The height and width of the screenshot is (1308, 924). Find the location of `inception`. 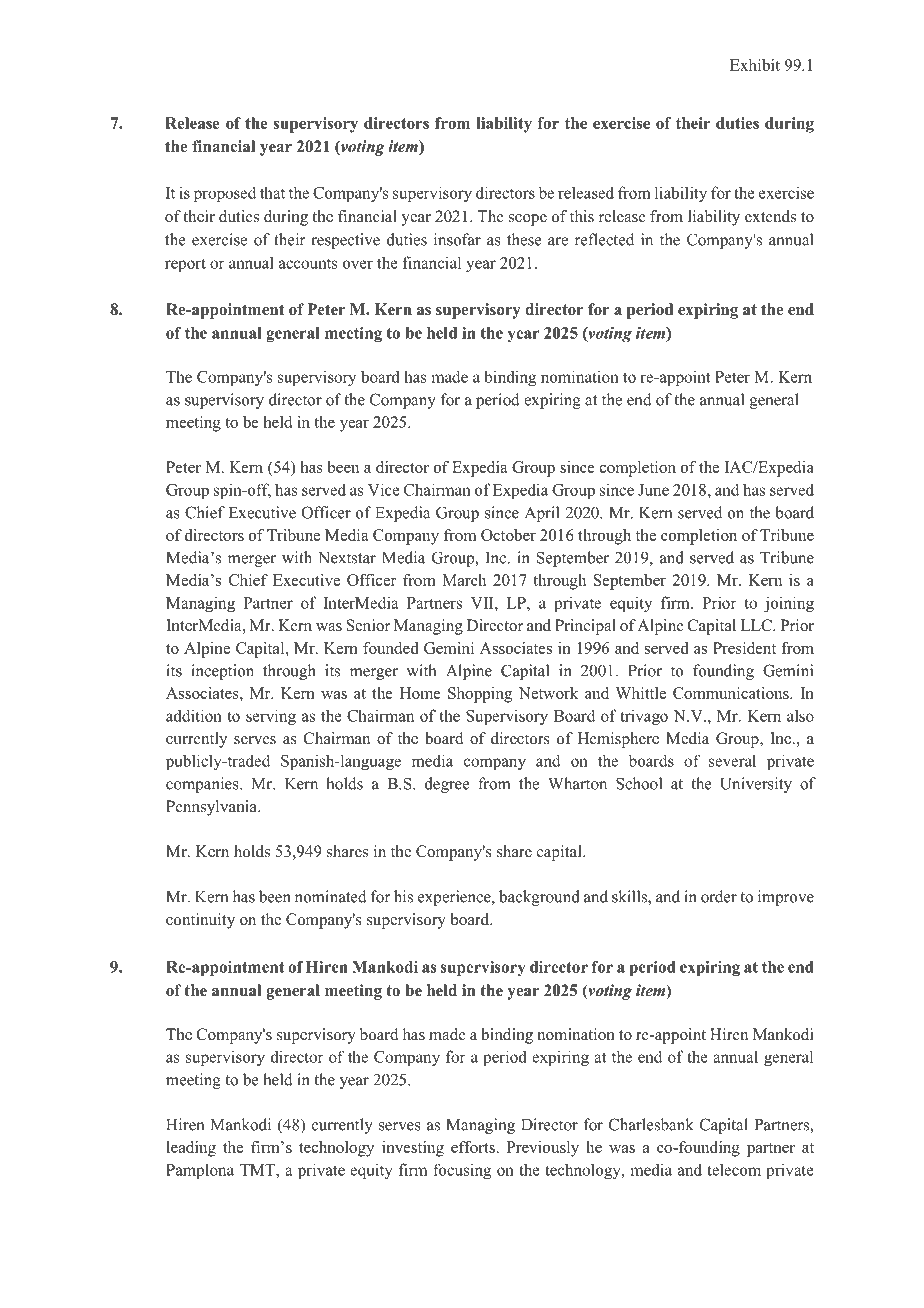

inception is located at coordinates (222, 672).
